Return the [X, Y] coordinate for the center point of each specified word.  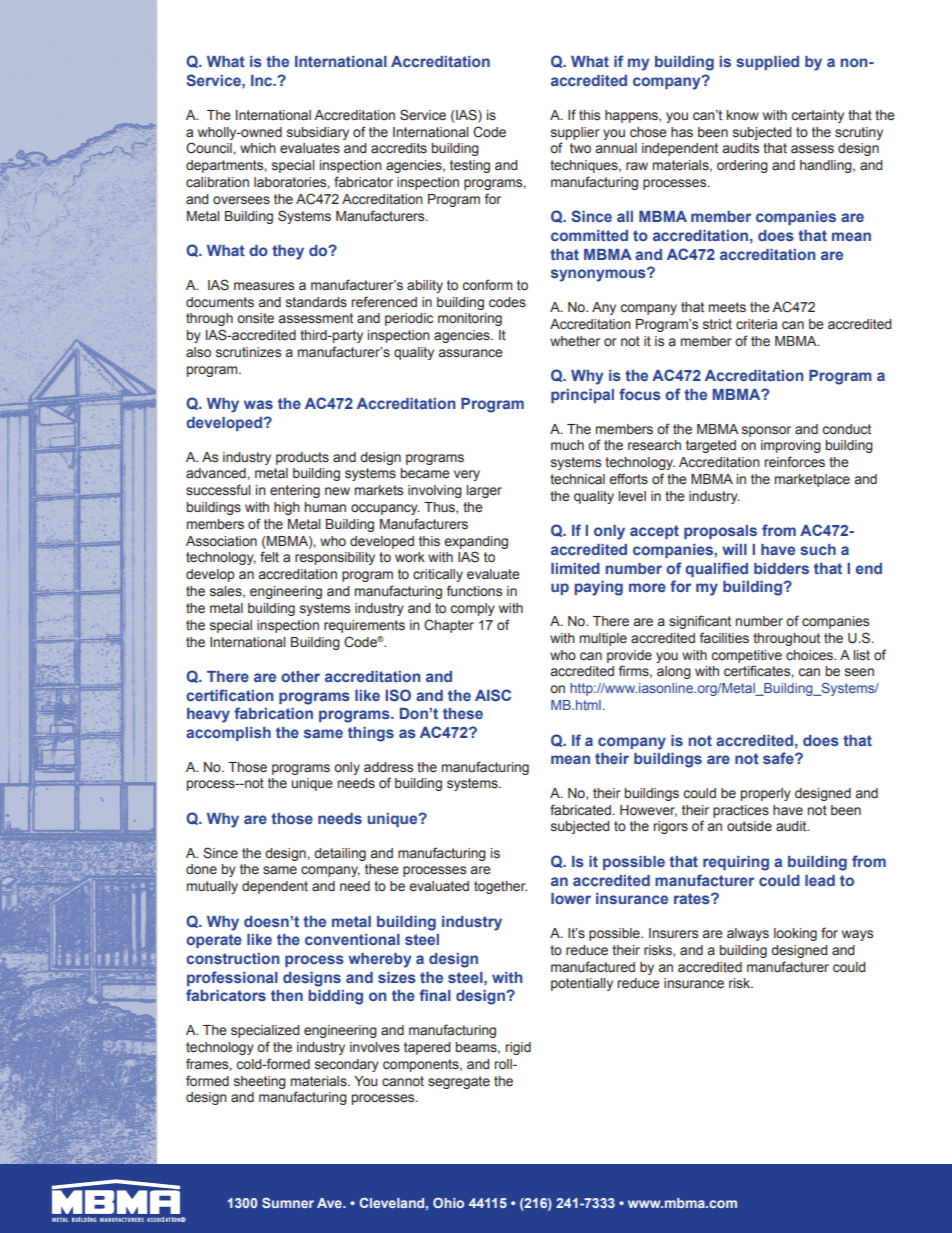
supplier [575, 133]
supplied [768, 63]
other [300, 676]
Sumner [288, 1202]
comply [473, 609]
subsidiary [318, 133]
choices [810, 655]
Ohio [448, 1202]
